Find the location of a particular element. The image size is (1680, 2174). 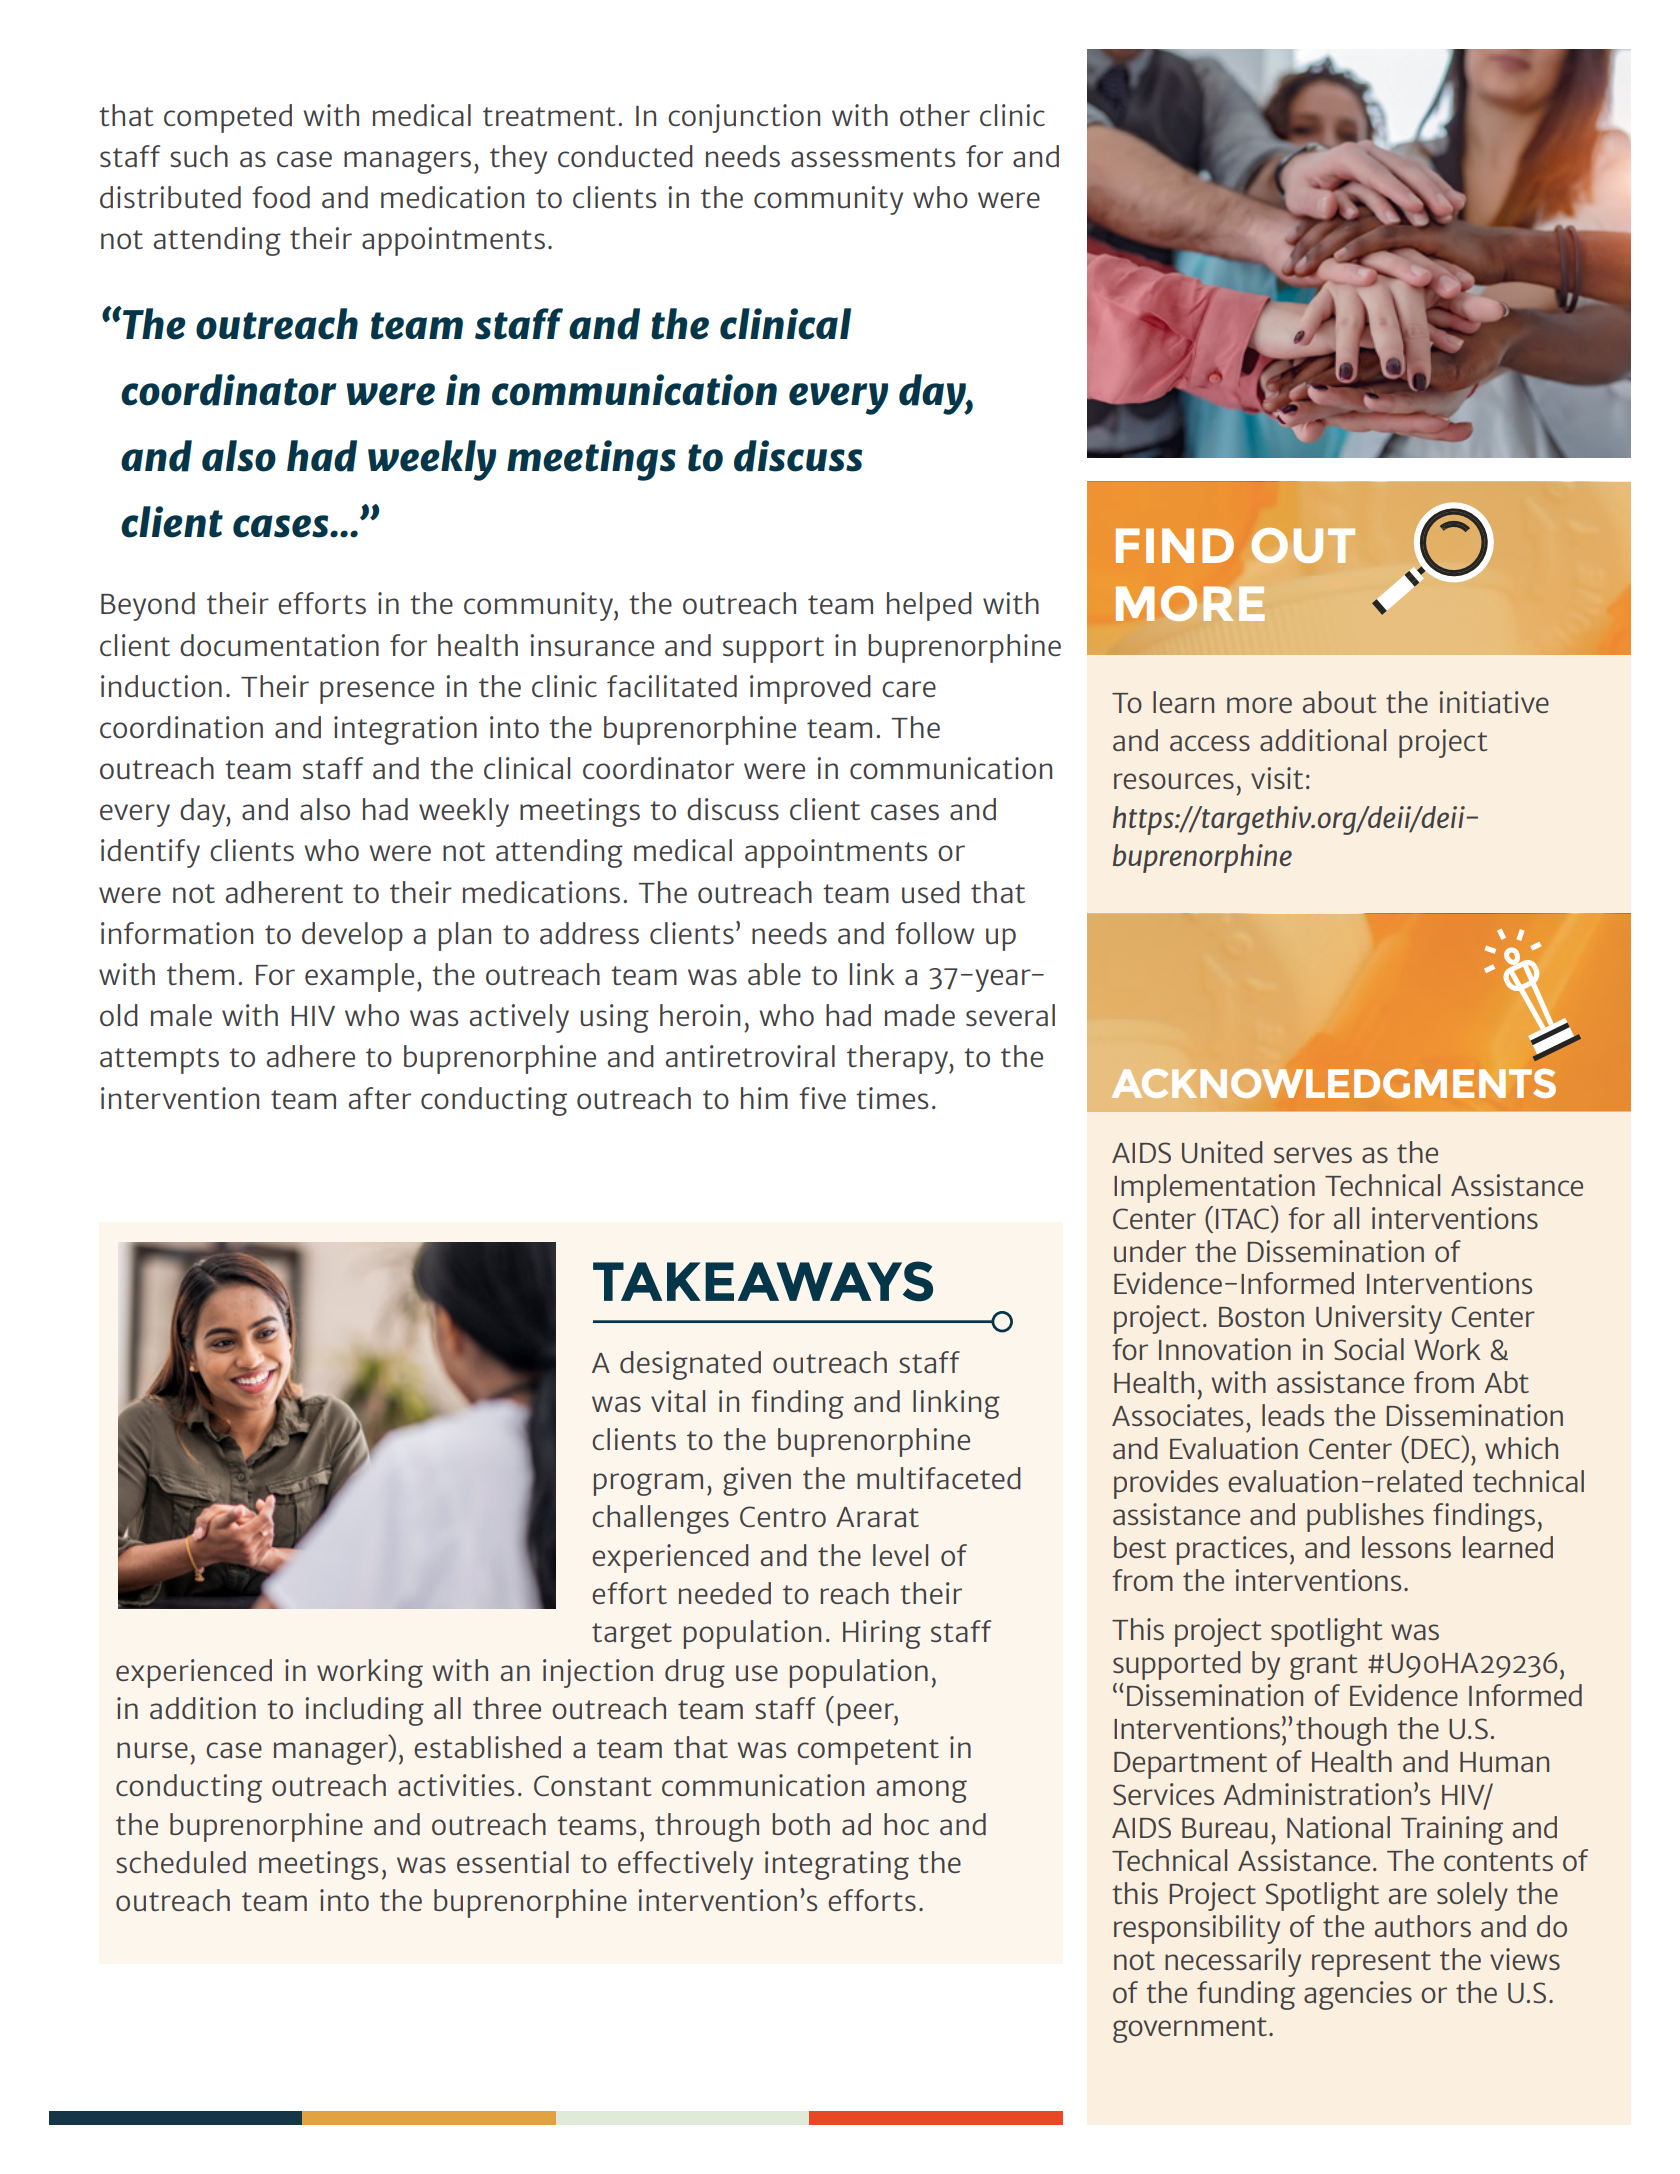

food is located at coordinates (281, 197).
